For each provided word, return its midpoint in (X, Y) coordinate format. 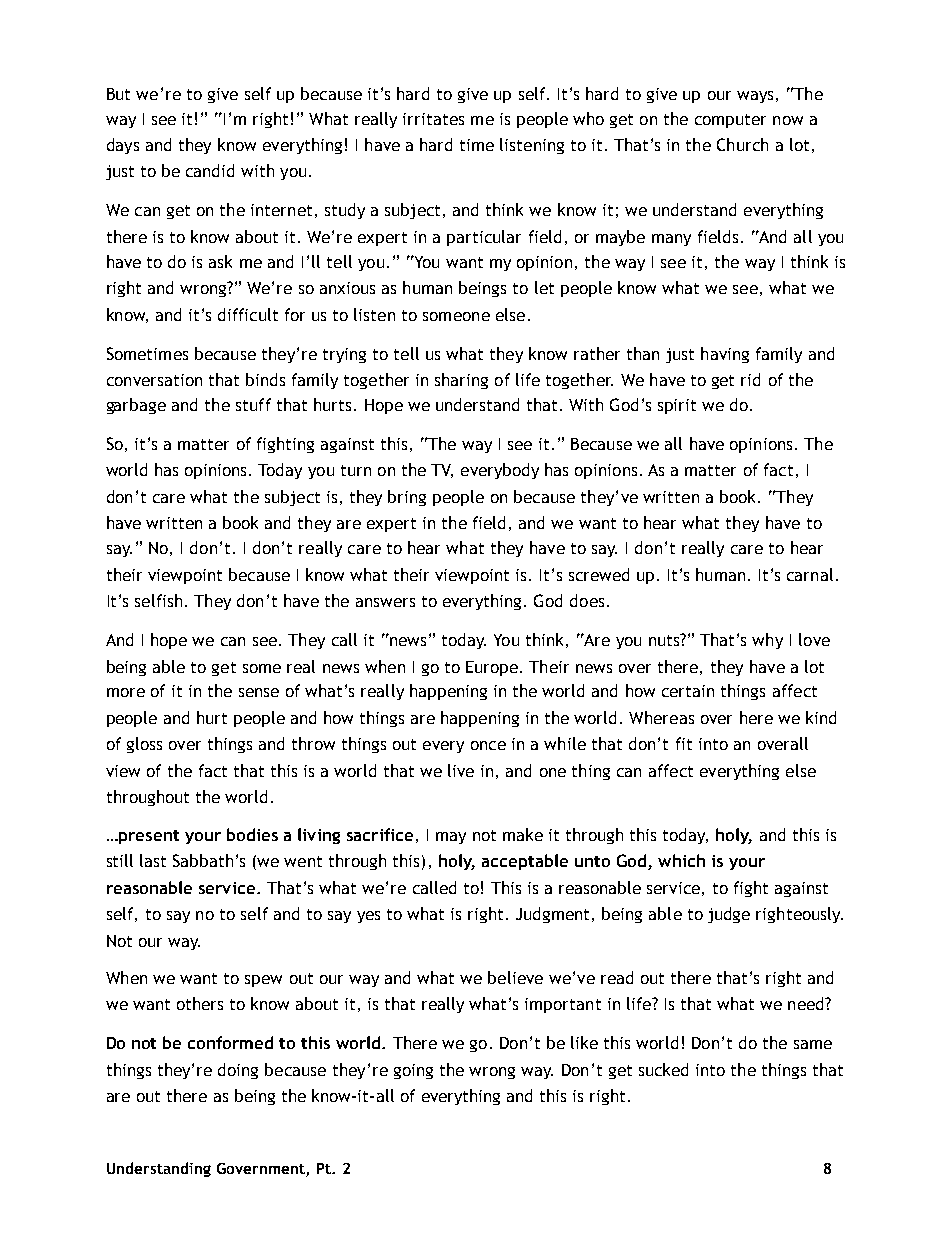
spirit (677, 406)
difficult (248, 314)
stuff (253, 404)
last (153, 860)
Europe (492, 668)
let (544, 287)
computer (730, 121)
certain (688, 691)
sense (259, 692)
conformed (230, 1042)
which (681, 860)
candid (210, 170)
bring (407, 498)
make (523, 834)
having (725, 355)
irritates (433, 119)
